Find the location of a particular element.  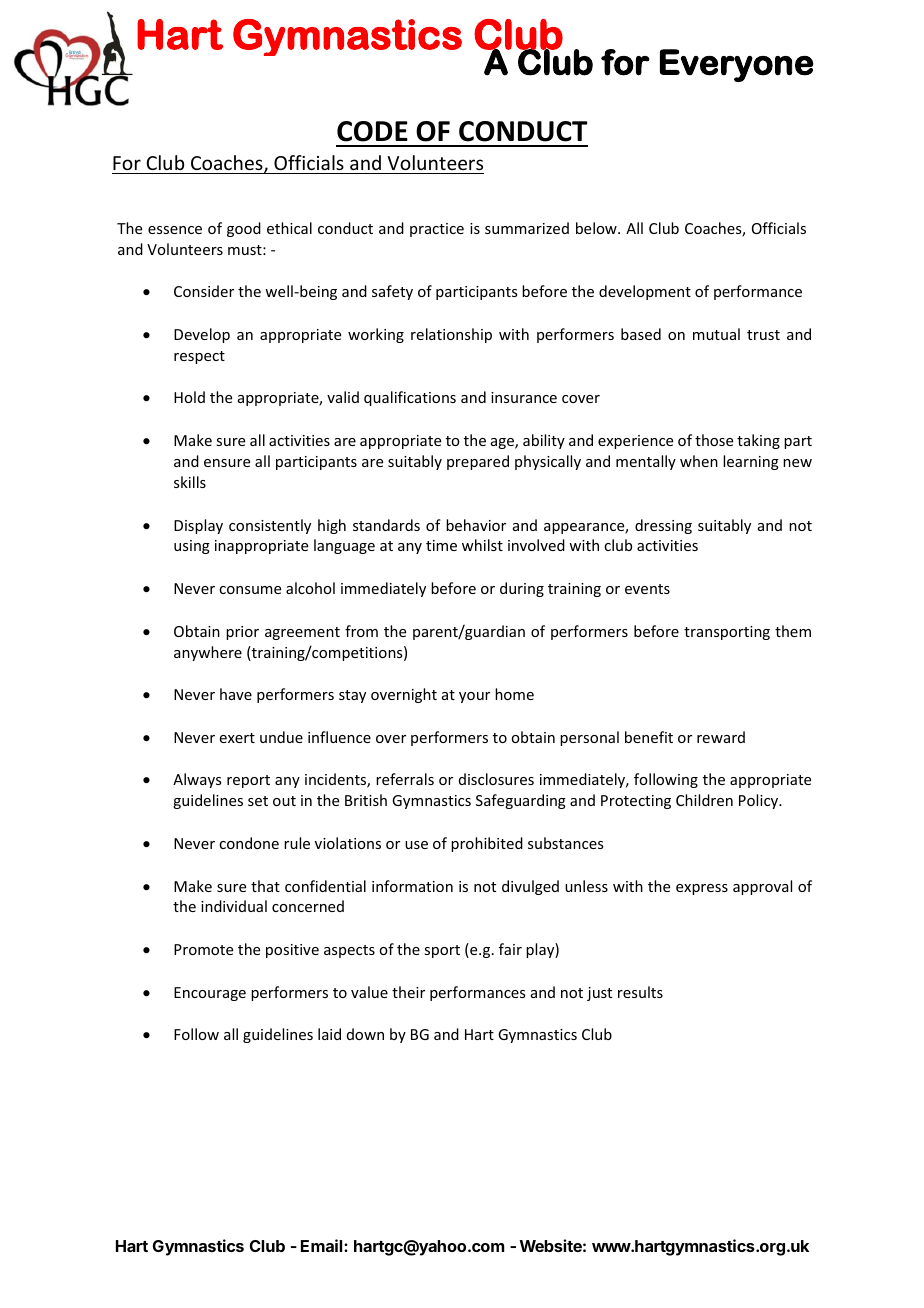

down is located at coordinates (365, 1034).
